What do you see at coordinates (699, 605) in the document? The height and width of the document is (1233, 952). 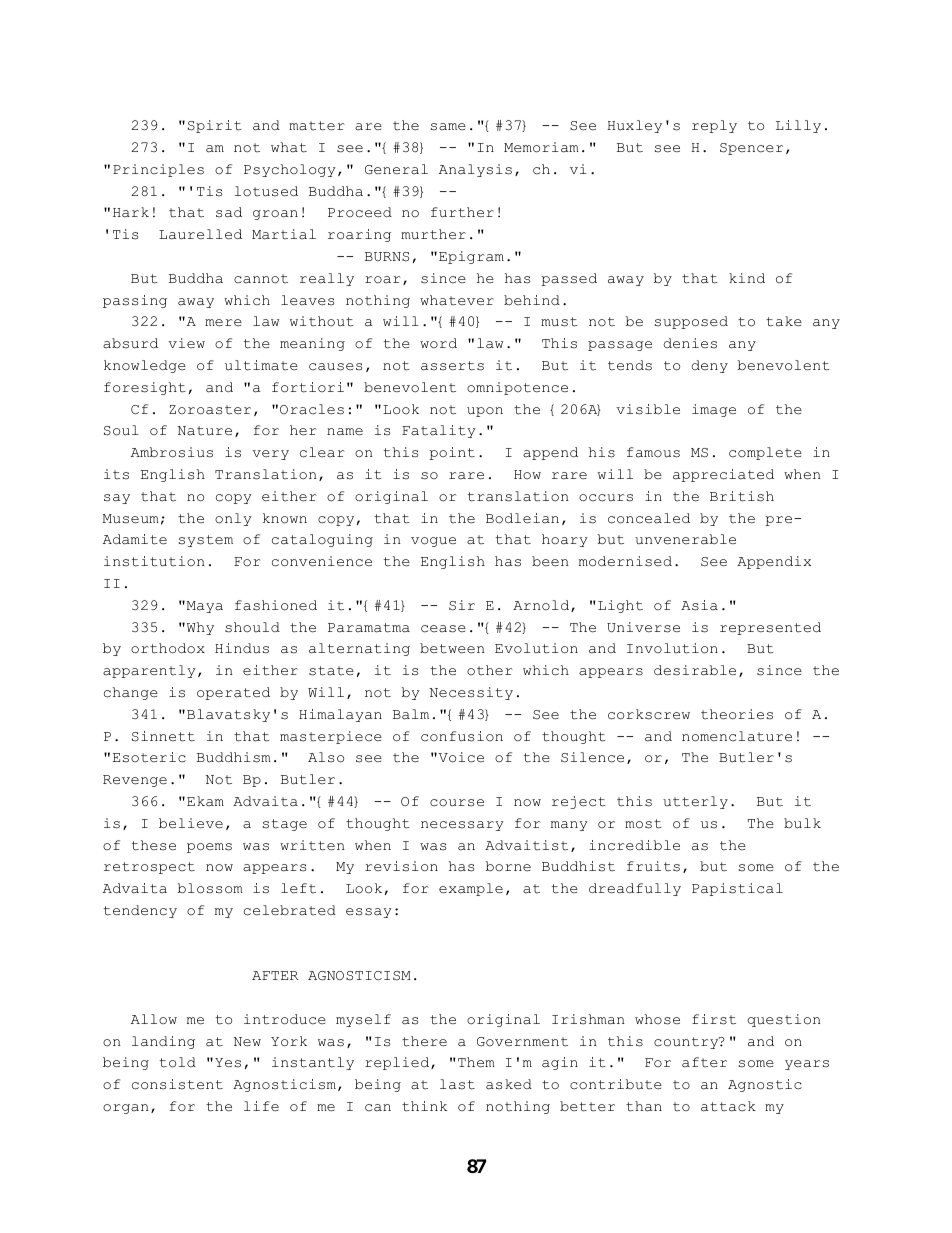 I see `Asia` at bounding box center [699, 605].
